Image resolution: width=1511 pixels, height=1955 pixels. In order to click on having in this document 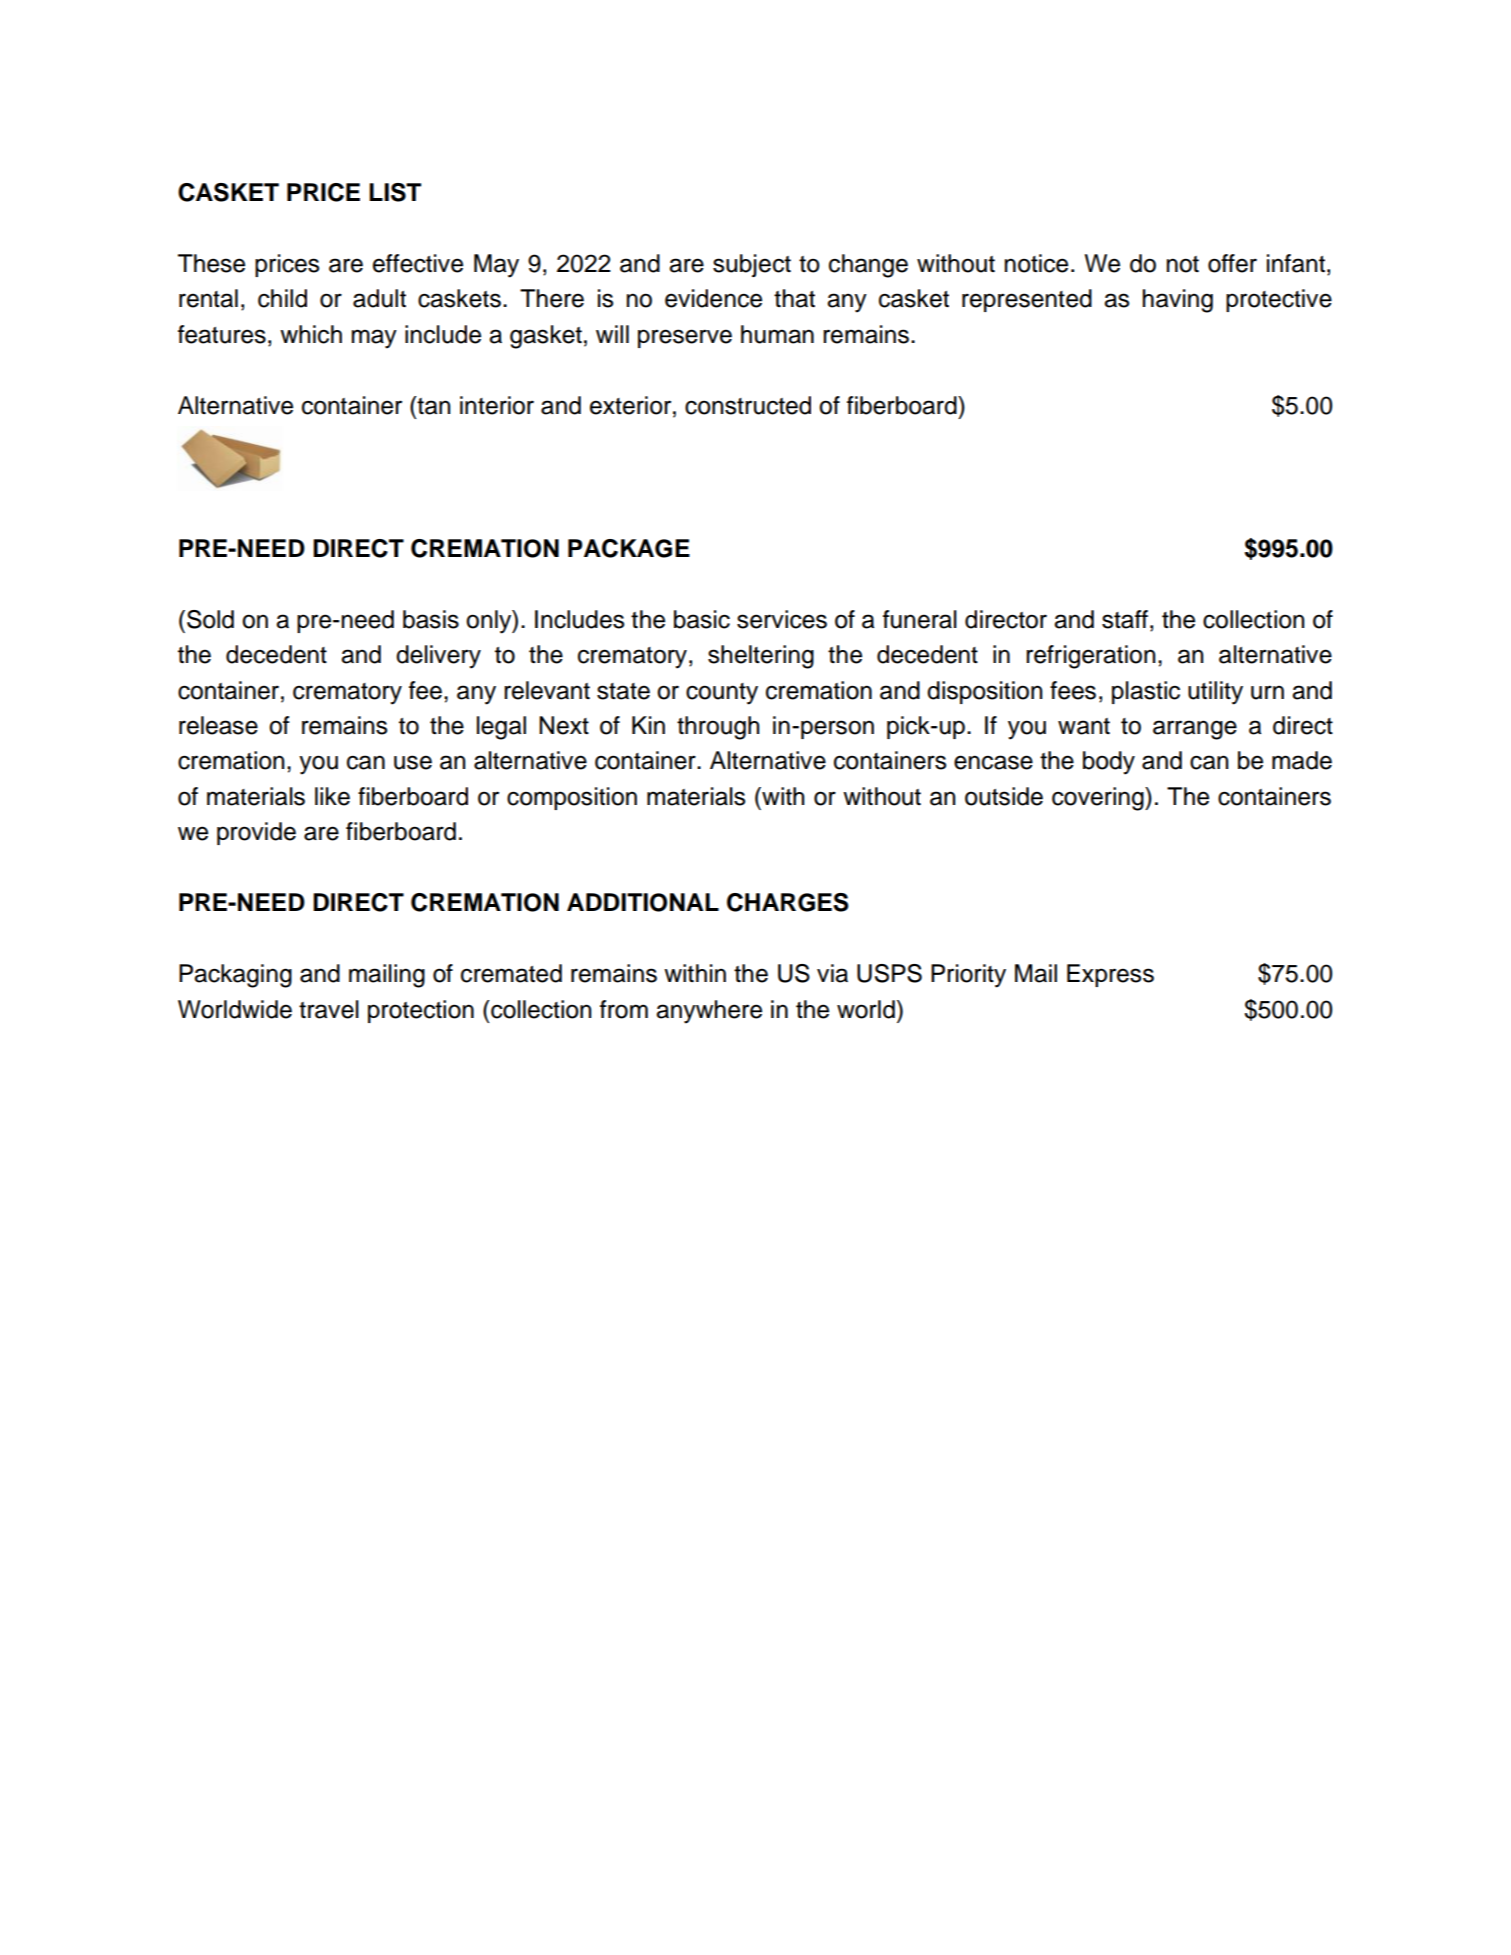, I will do `click(1178, 301)`.
